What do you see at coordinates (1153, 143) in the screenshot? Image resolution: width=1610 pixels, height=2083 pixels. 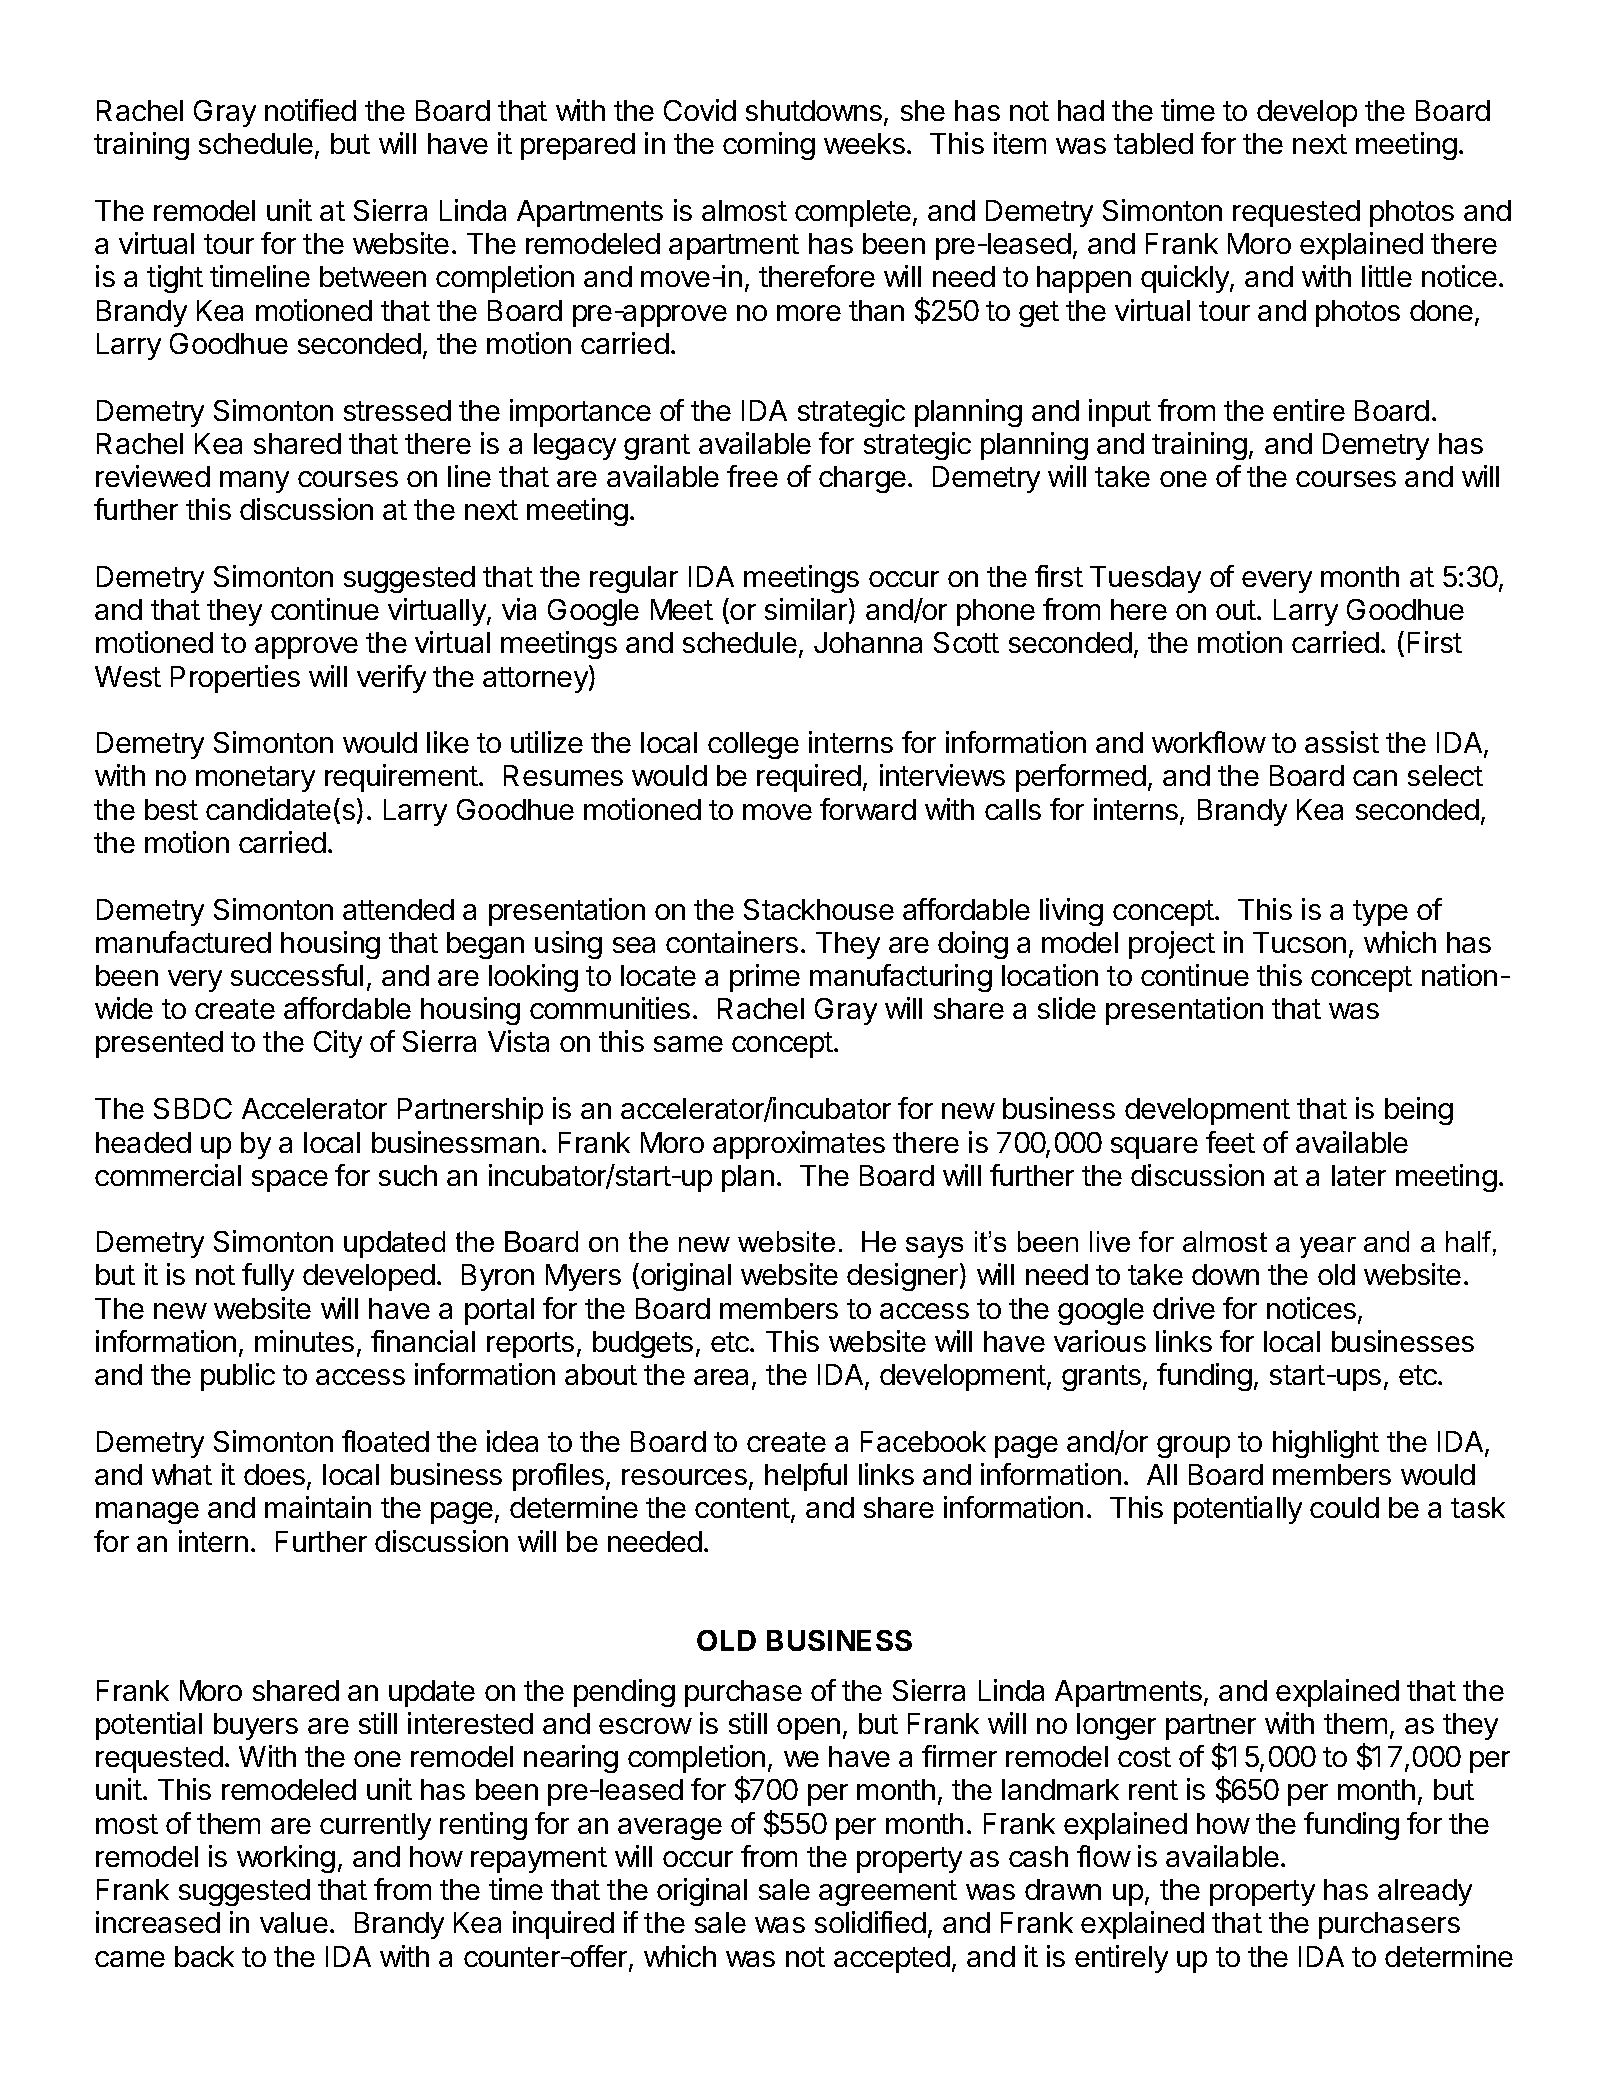 I see `tabled` at bounding box center [1153, 143].
